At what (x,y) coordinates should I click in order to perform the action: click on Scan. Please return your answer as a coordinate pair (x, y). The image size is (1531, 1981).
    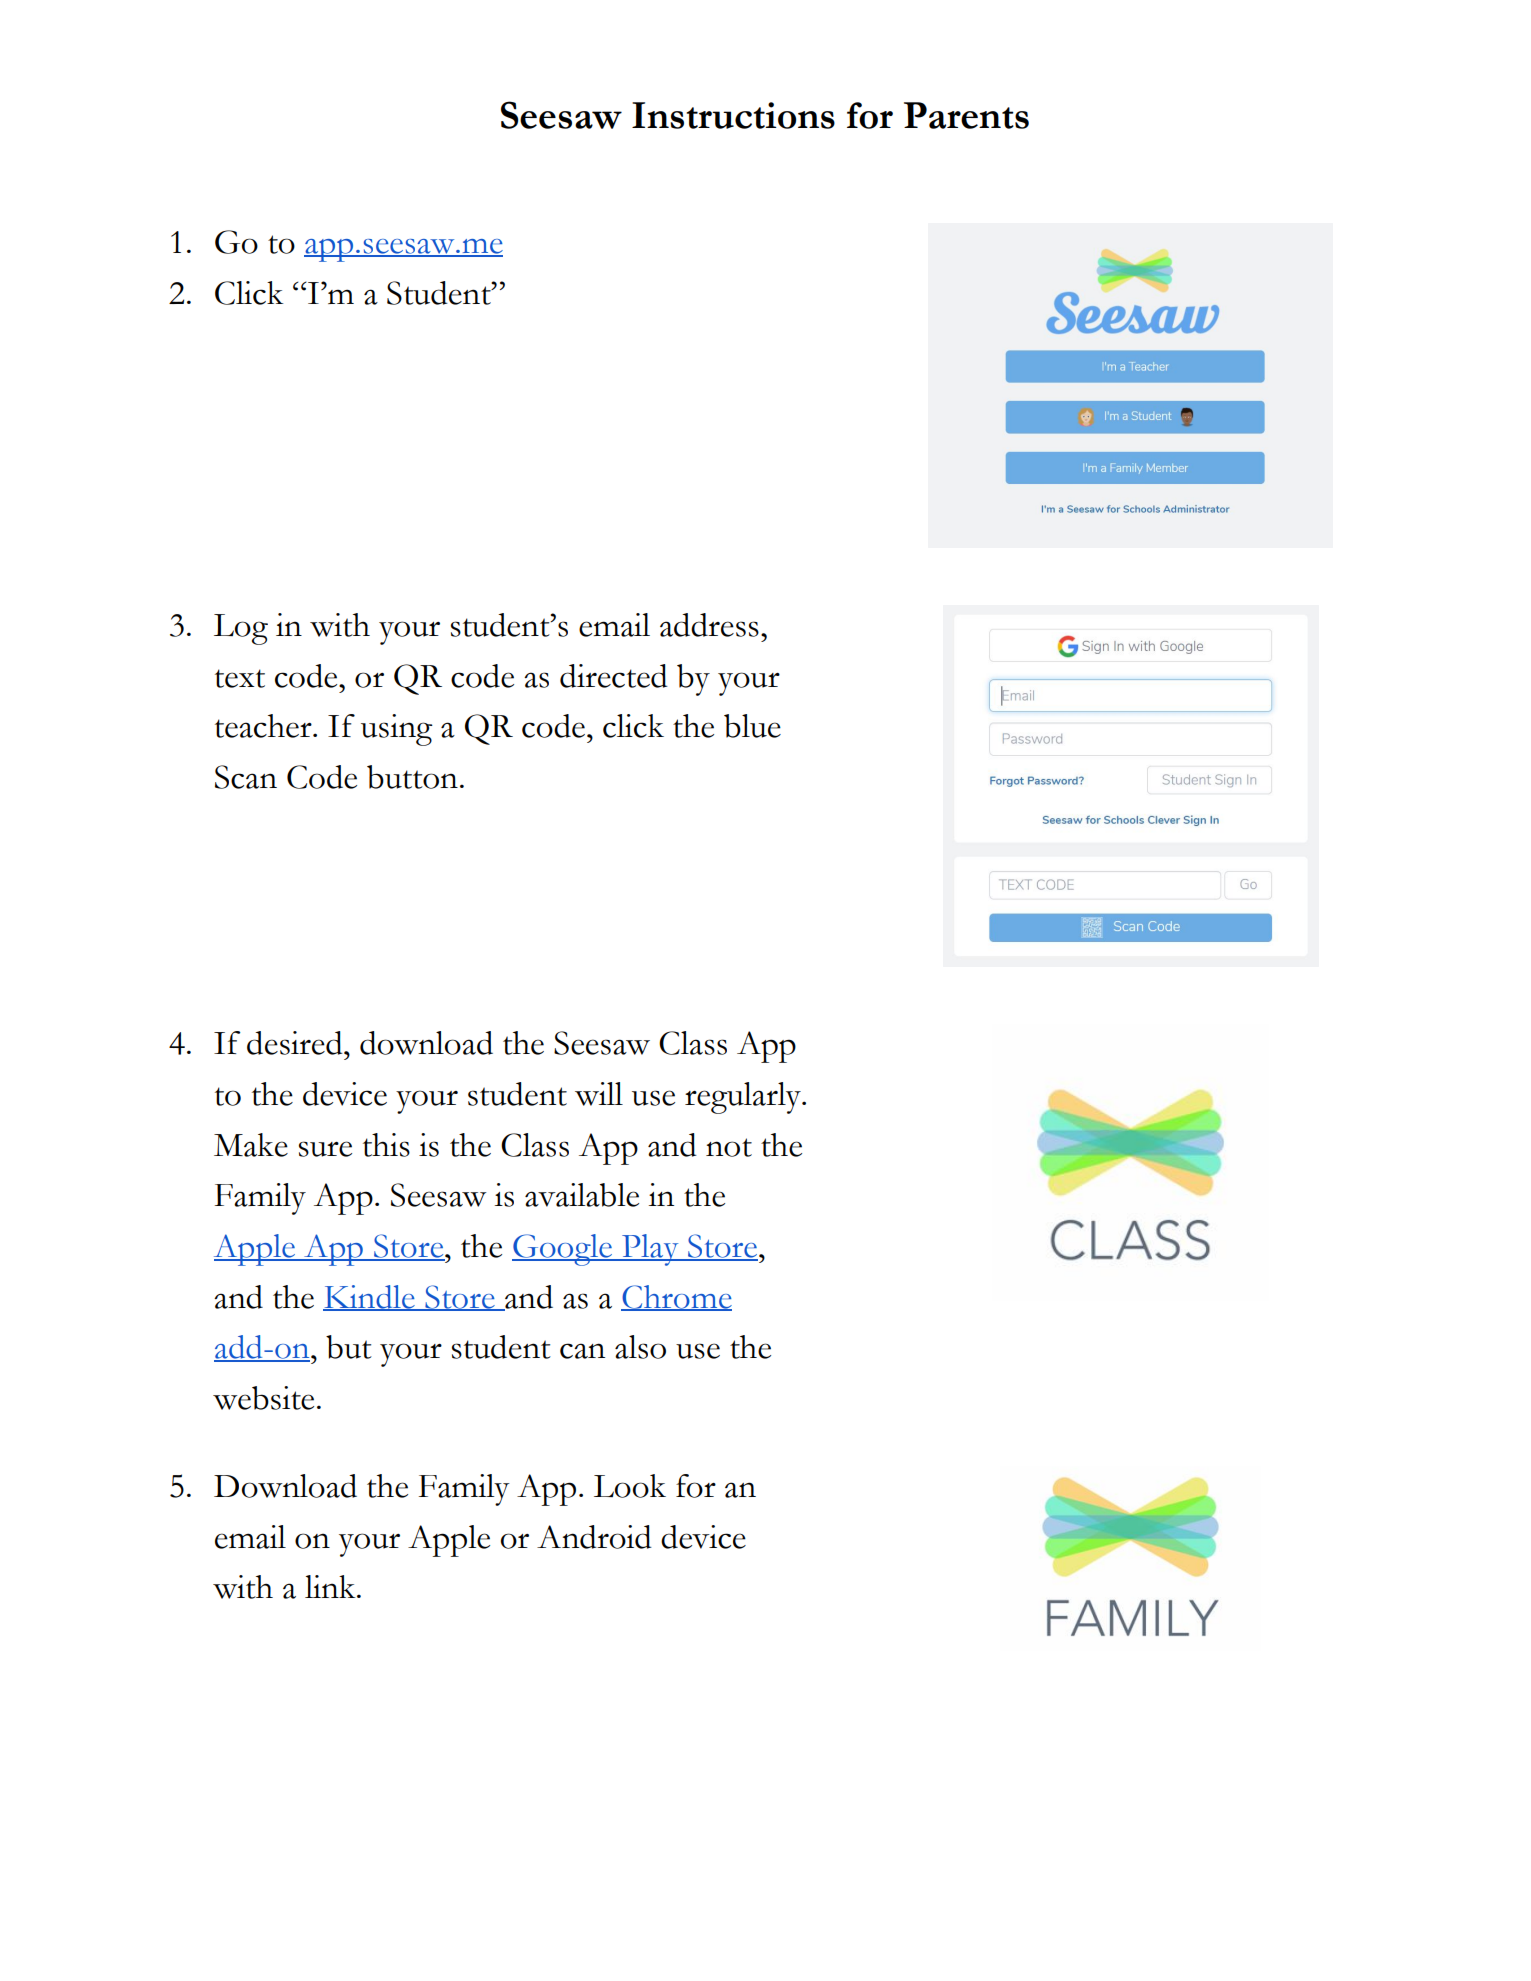
    Looking at the image, I should click on (246, 777).
